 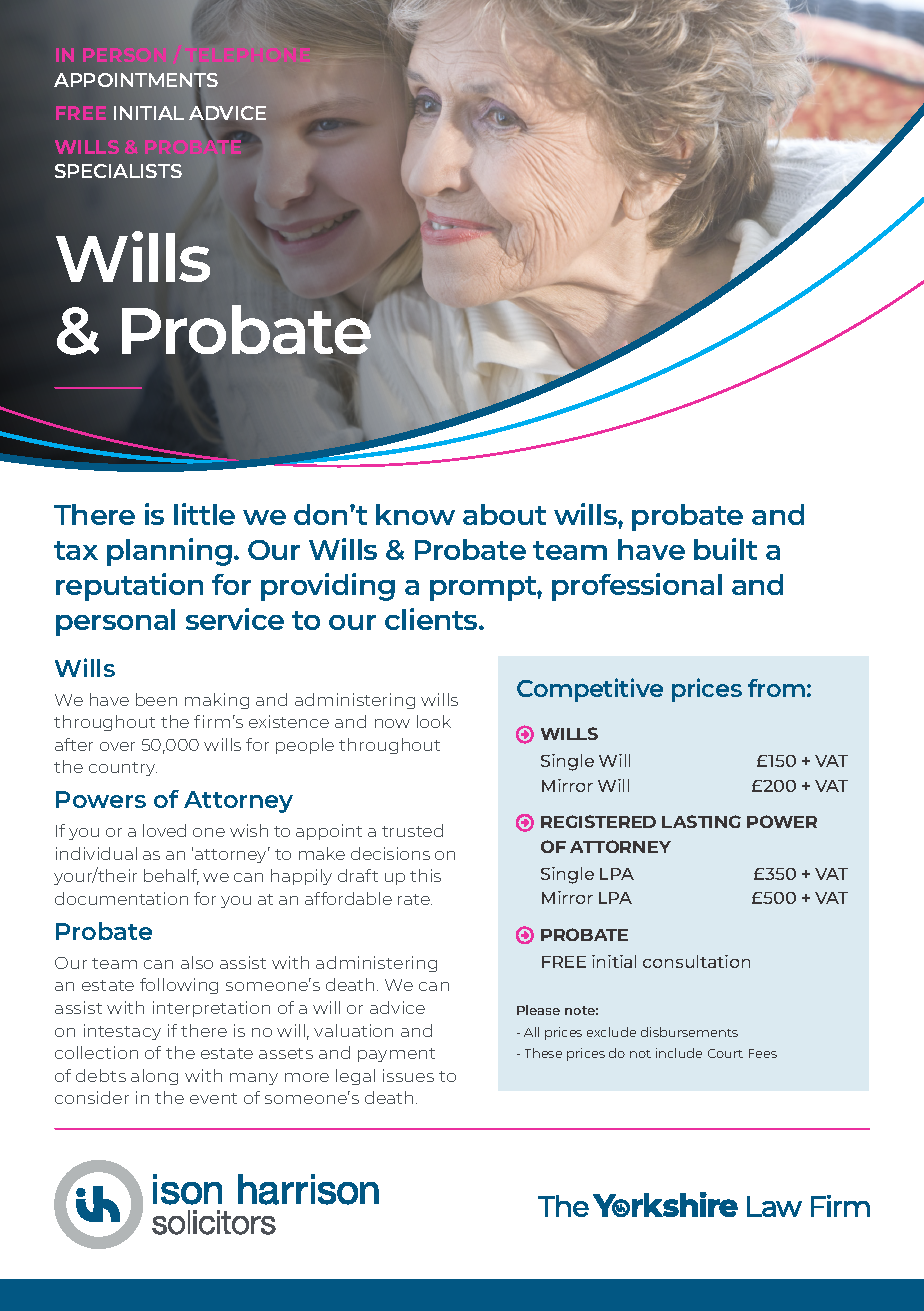 What do you see at coordinates (204, 514) in the screenshot?
I see `little` at bounding box center [204, 514].
